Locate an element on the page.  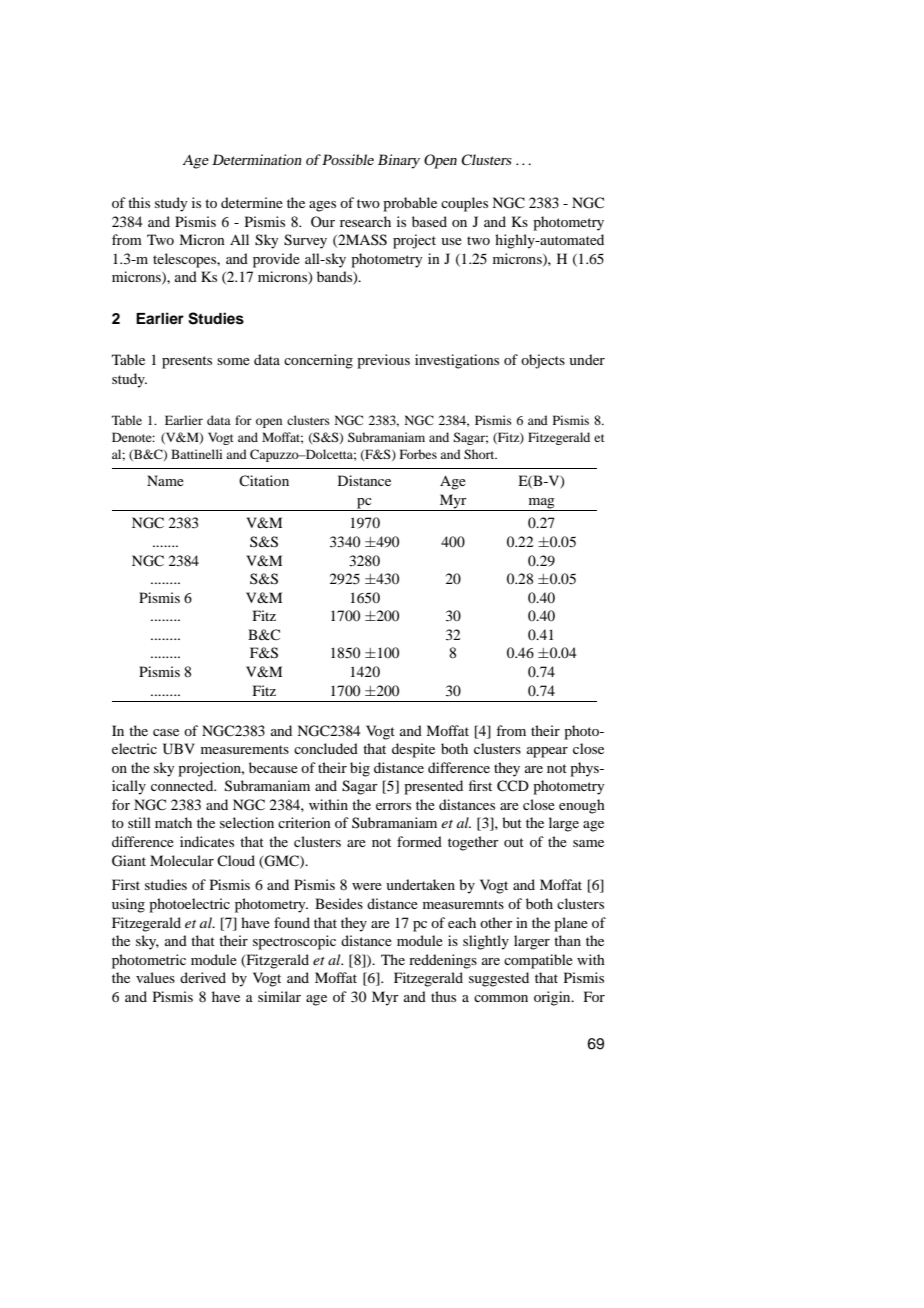
derived is located at coordinates (203, 977).
